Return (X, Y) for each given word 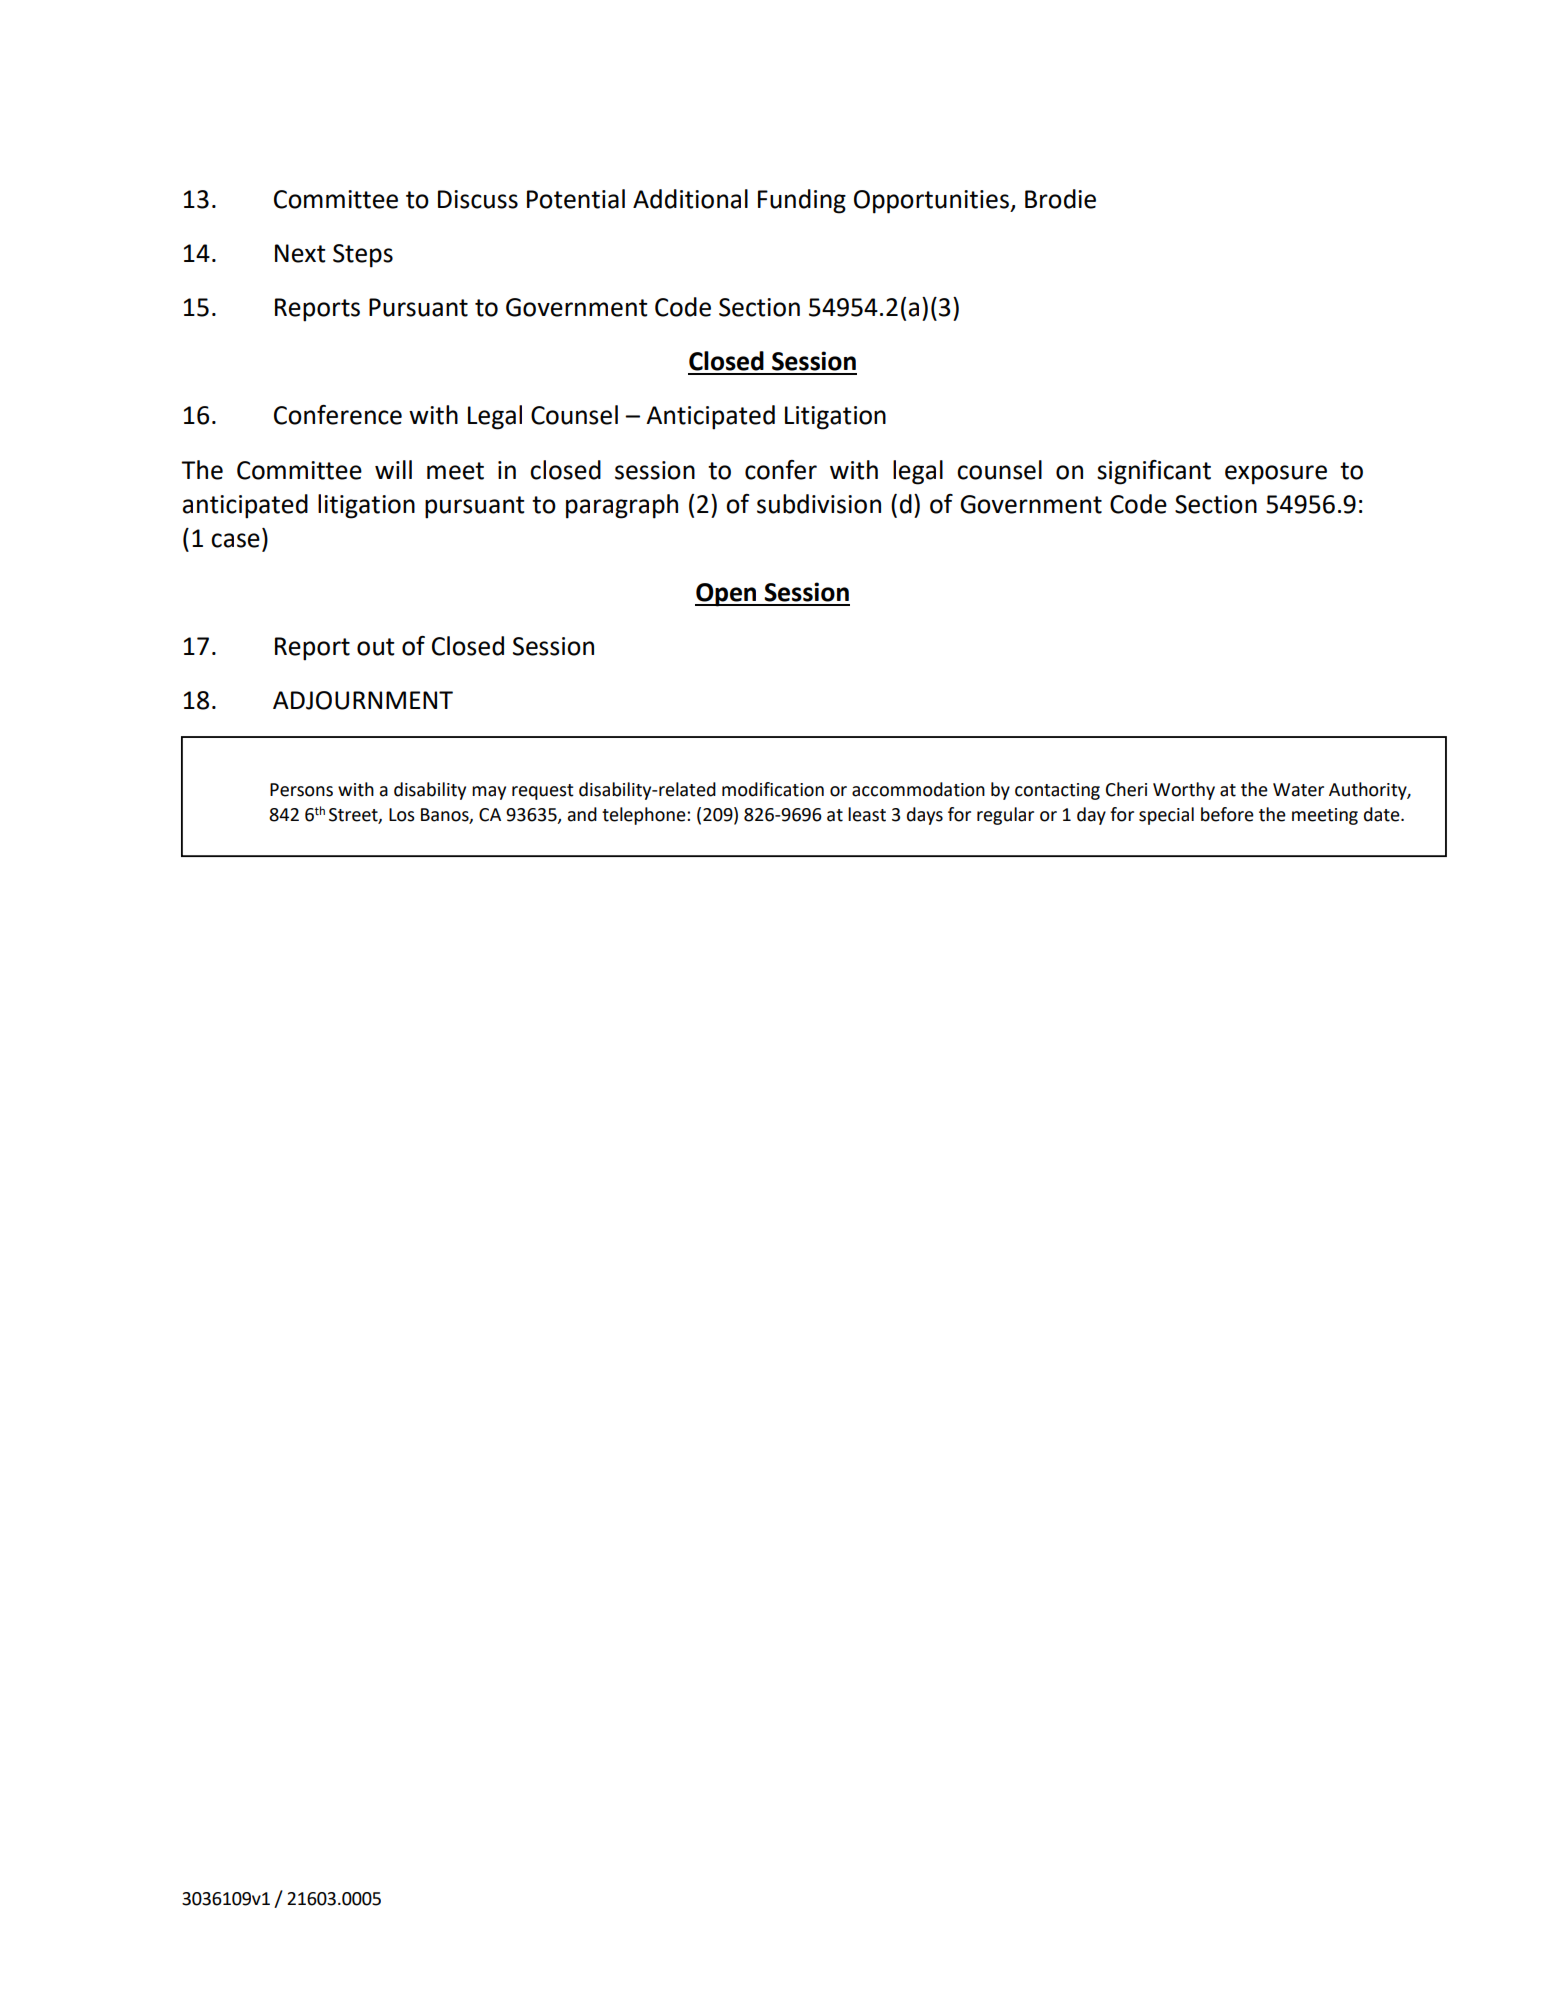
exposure (1276, 475)
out (375, 647)
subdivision (819, 504)
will (393, 469)
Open (727, 595)
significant (1154, 472)
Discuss (478, 199)
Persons (301, 790)
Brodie (1060, 199)
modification (773, 789)
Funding (802, 201)
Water (1298, 790)
